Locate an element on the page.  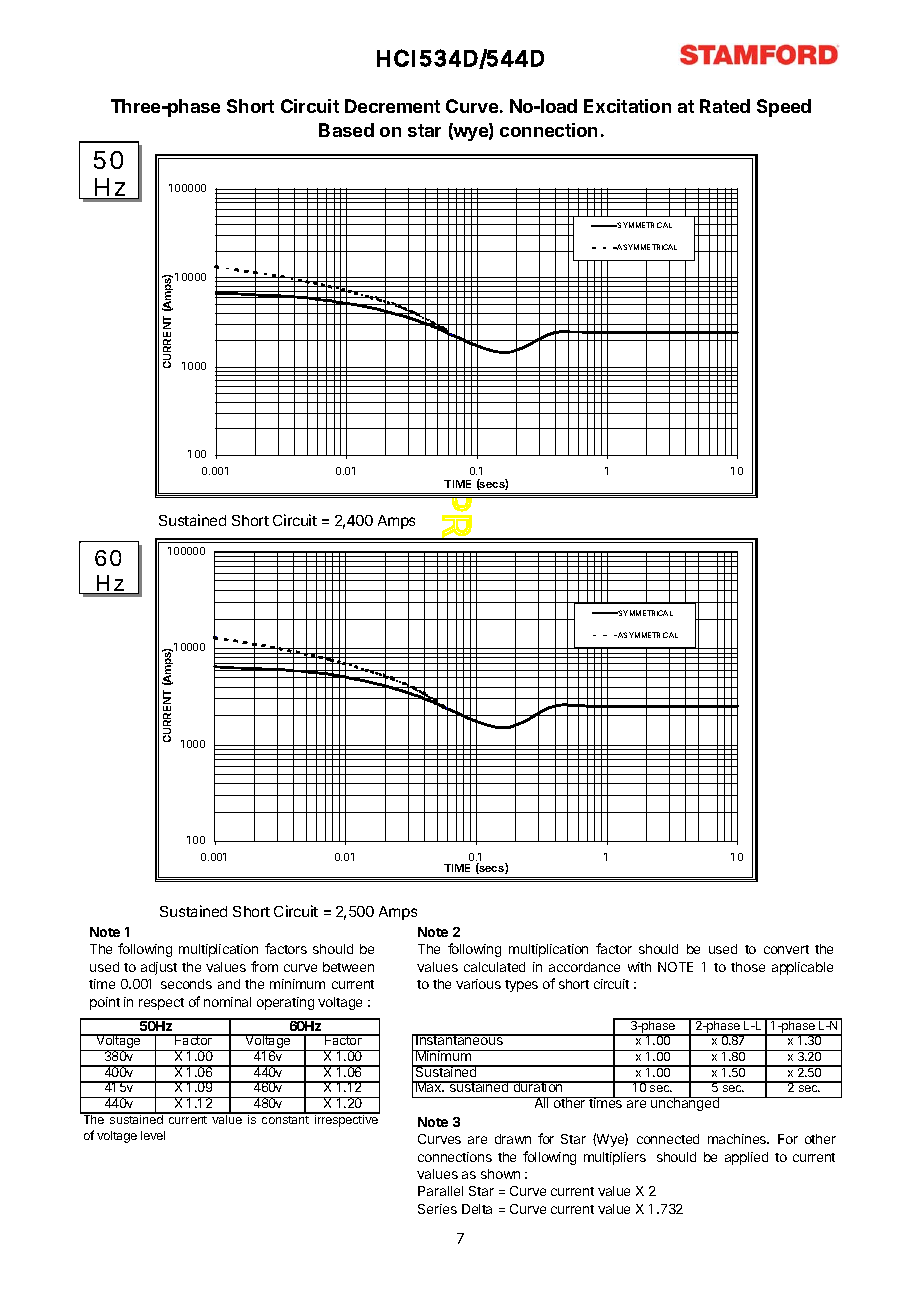
level is located at coordinates (153, 1135).
